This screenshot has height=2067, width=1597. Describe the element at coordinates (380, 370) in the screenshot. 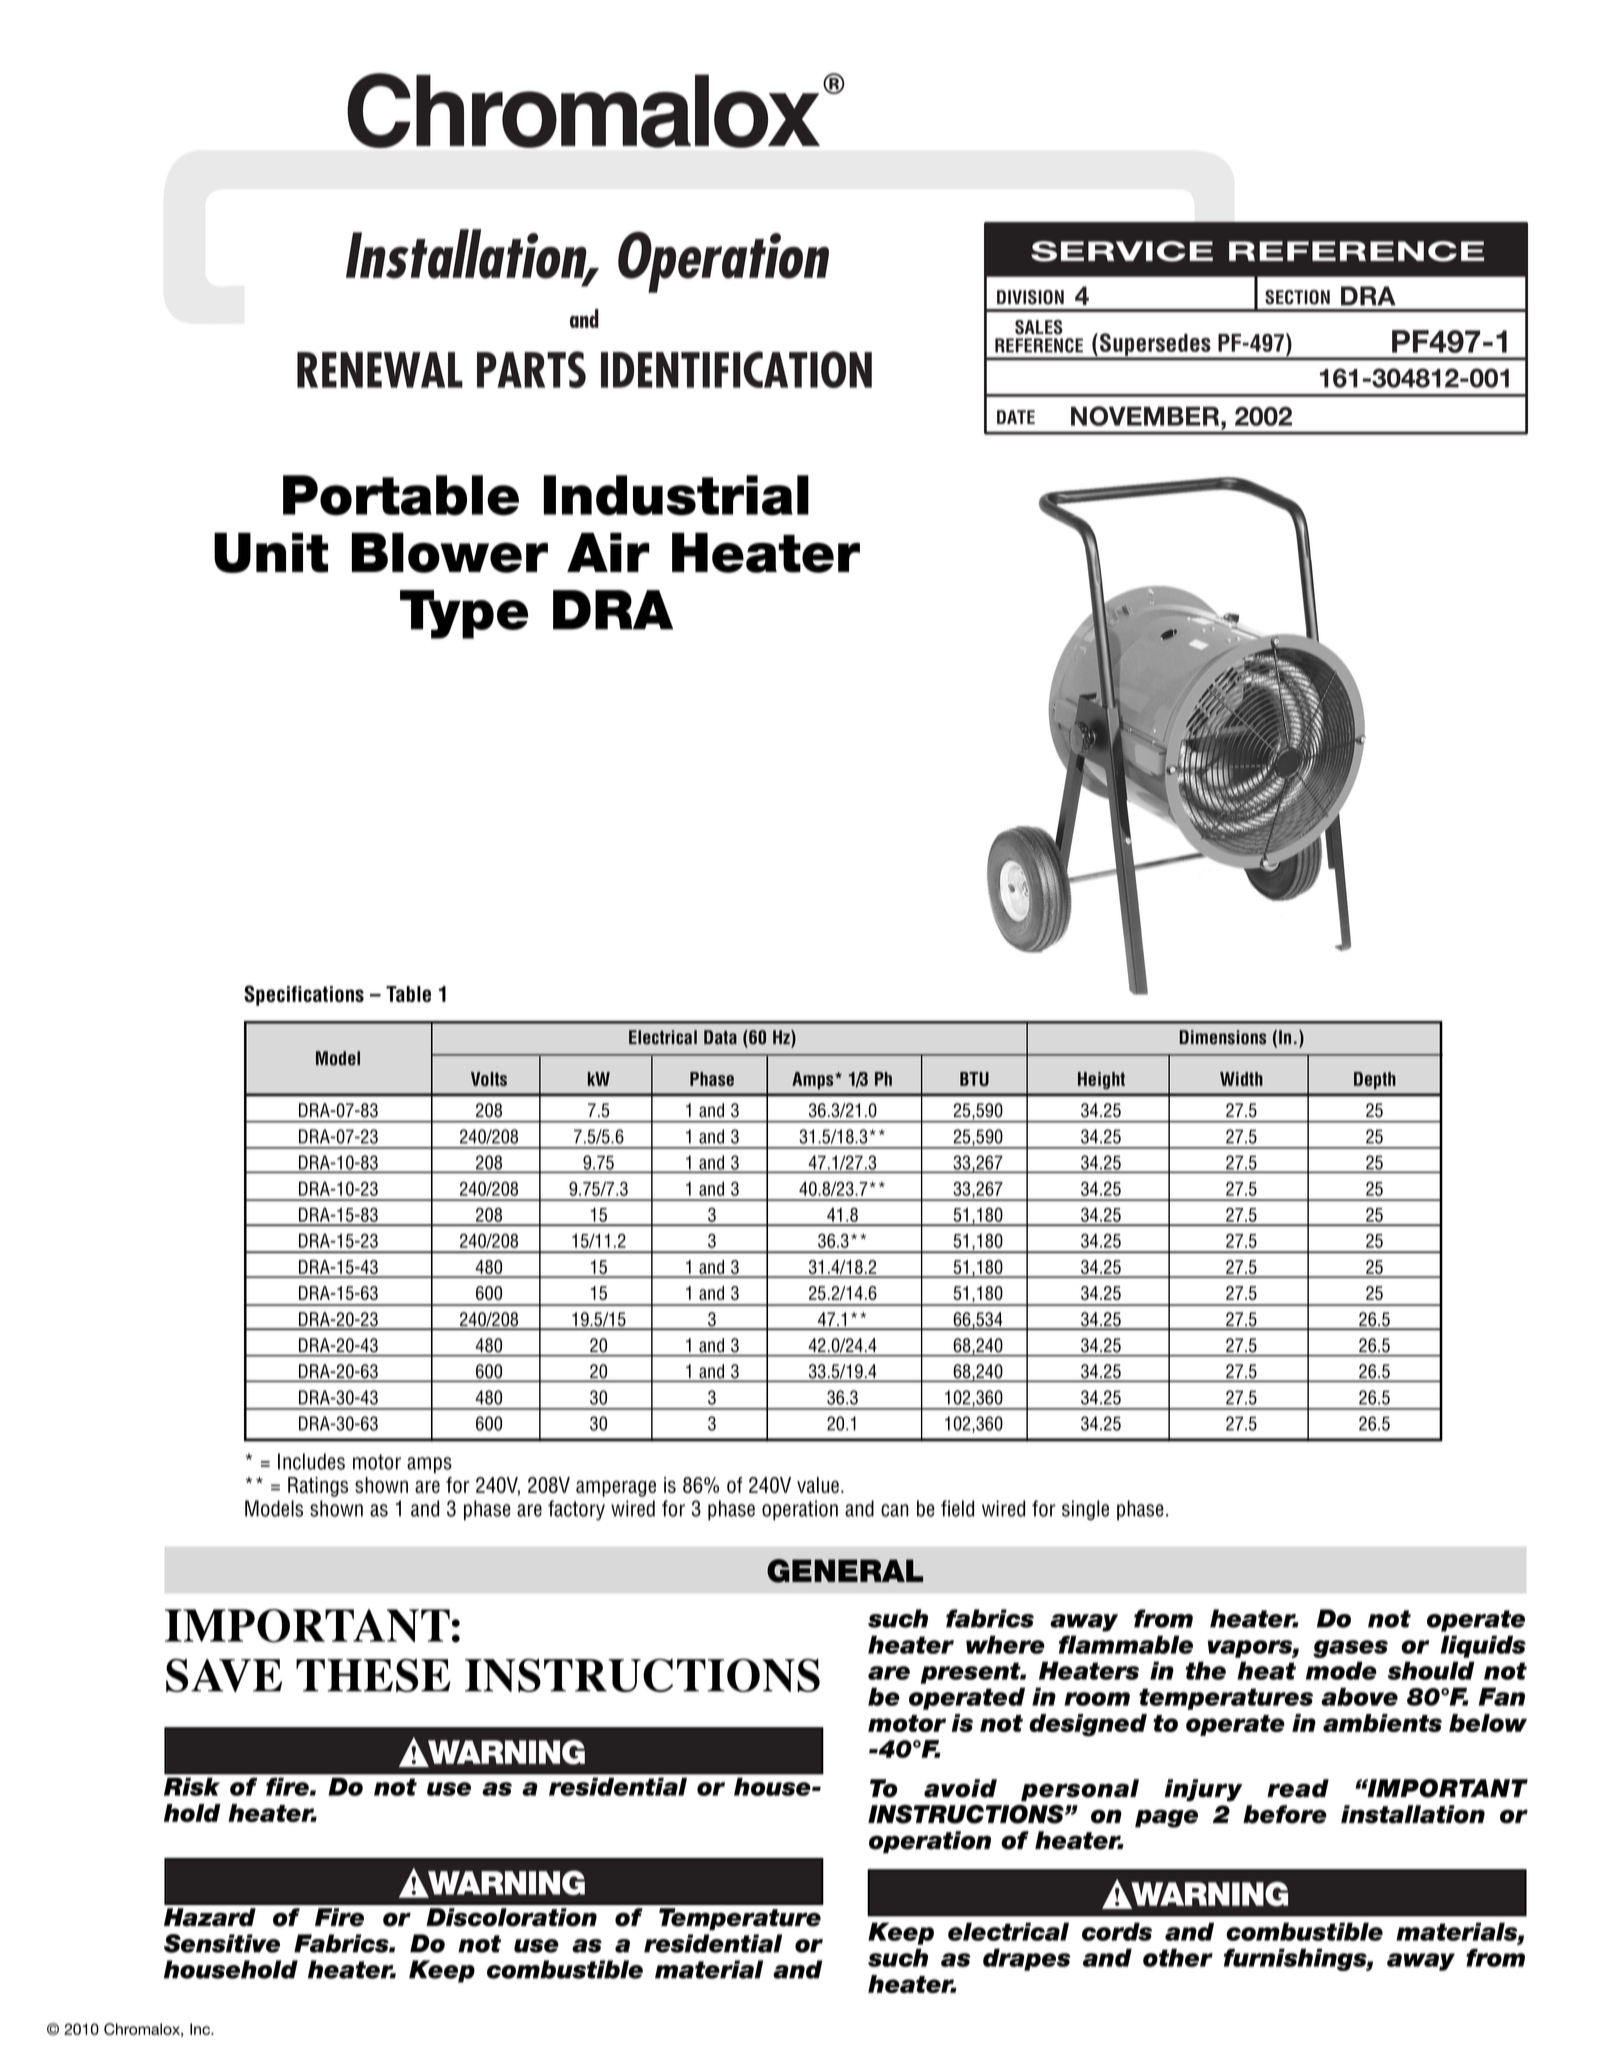

I see `RENEWAL` at that location.
